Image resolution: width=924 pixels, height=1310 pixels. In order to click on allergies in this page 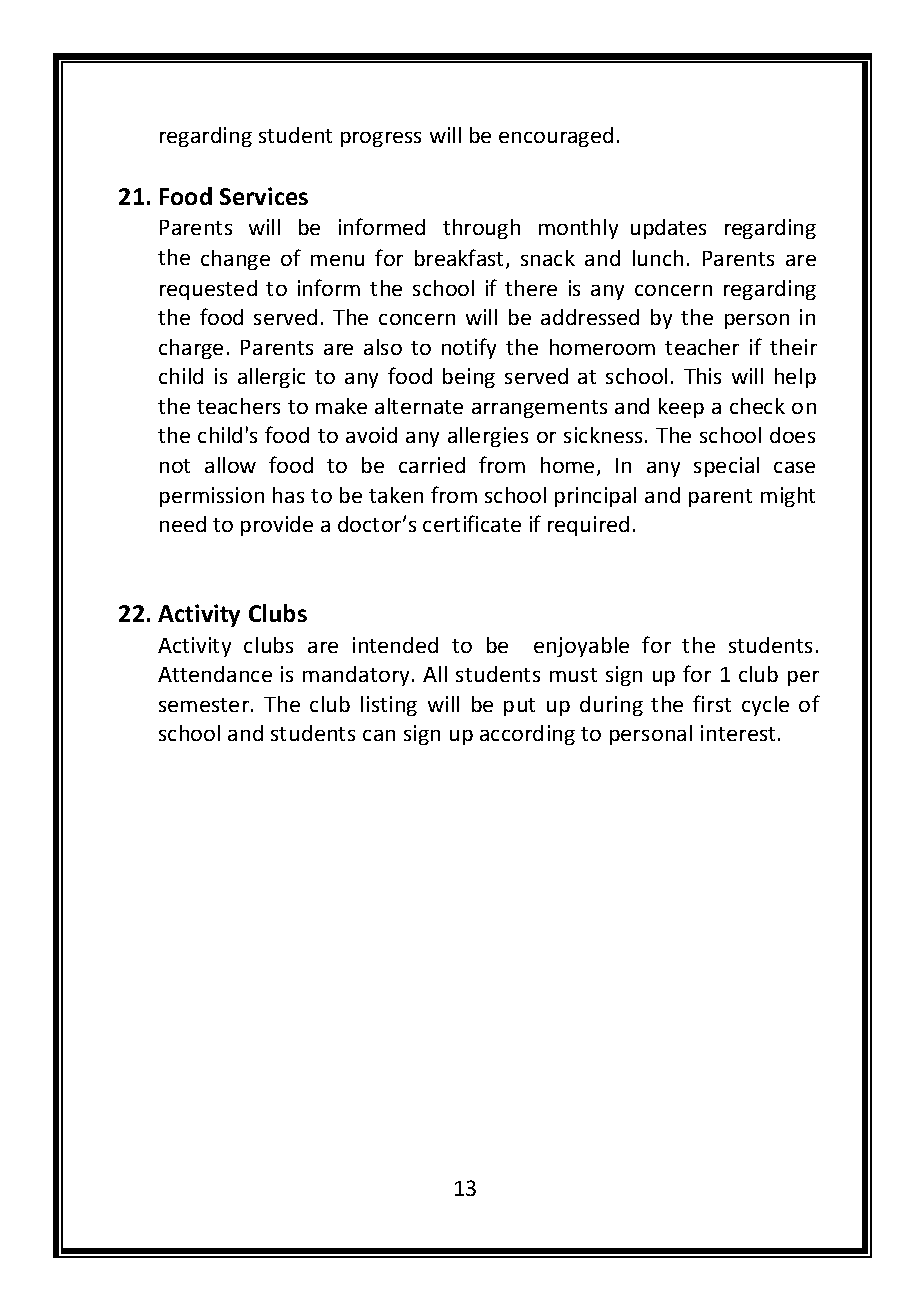, I will do `click(488, 437)`.
